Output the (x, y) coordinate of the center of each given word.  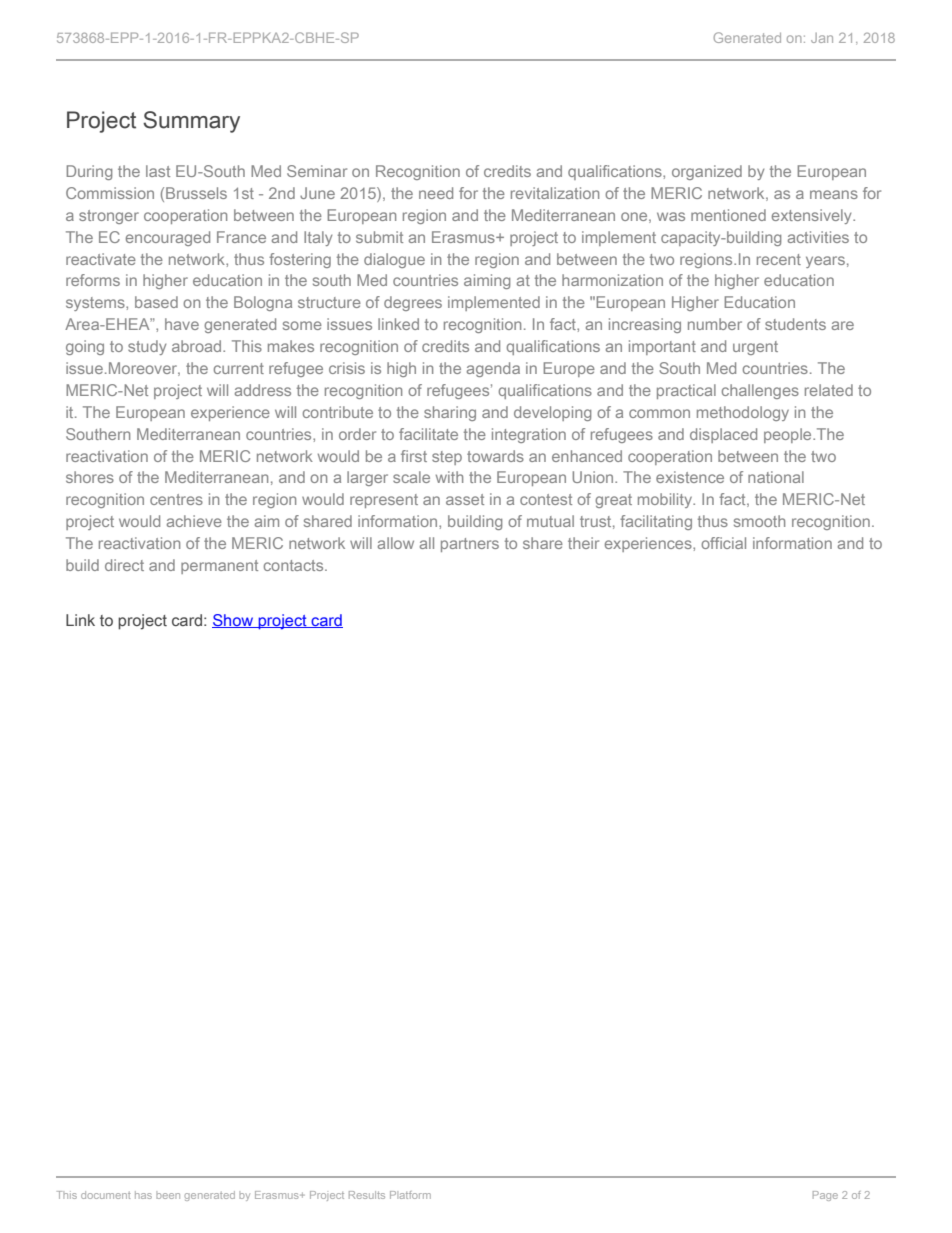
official (723, 543)
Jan (822, 38)
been (168, 1195)
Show (234, 621)
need (436, 193)
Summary (191, 122)
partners (470, 545)
